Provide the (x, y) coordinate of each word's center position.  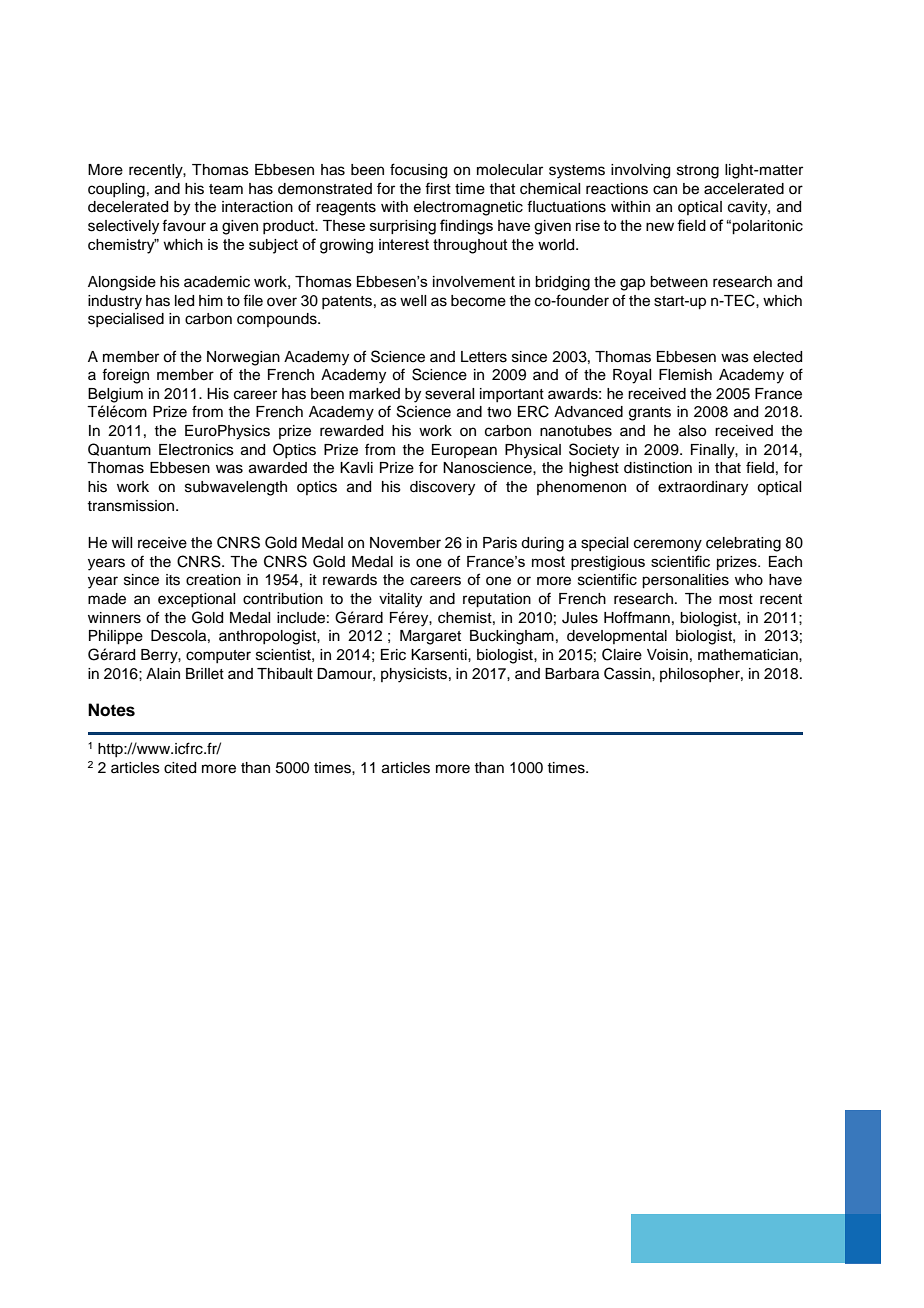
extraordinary (703, 488)
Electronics (196, 450)
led (184, 301)
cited (180, 768)
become (478, 301)
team (226, 189)
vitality (400, 600)
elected (777, 357)
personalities (685, 581)
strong (698, 172)
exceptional (196, 600)
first (438, 188)
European (464, 451)
